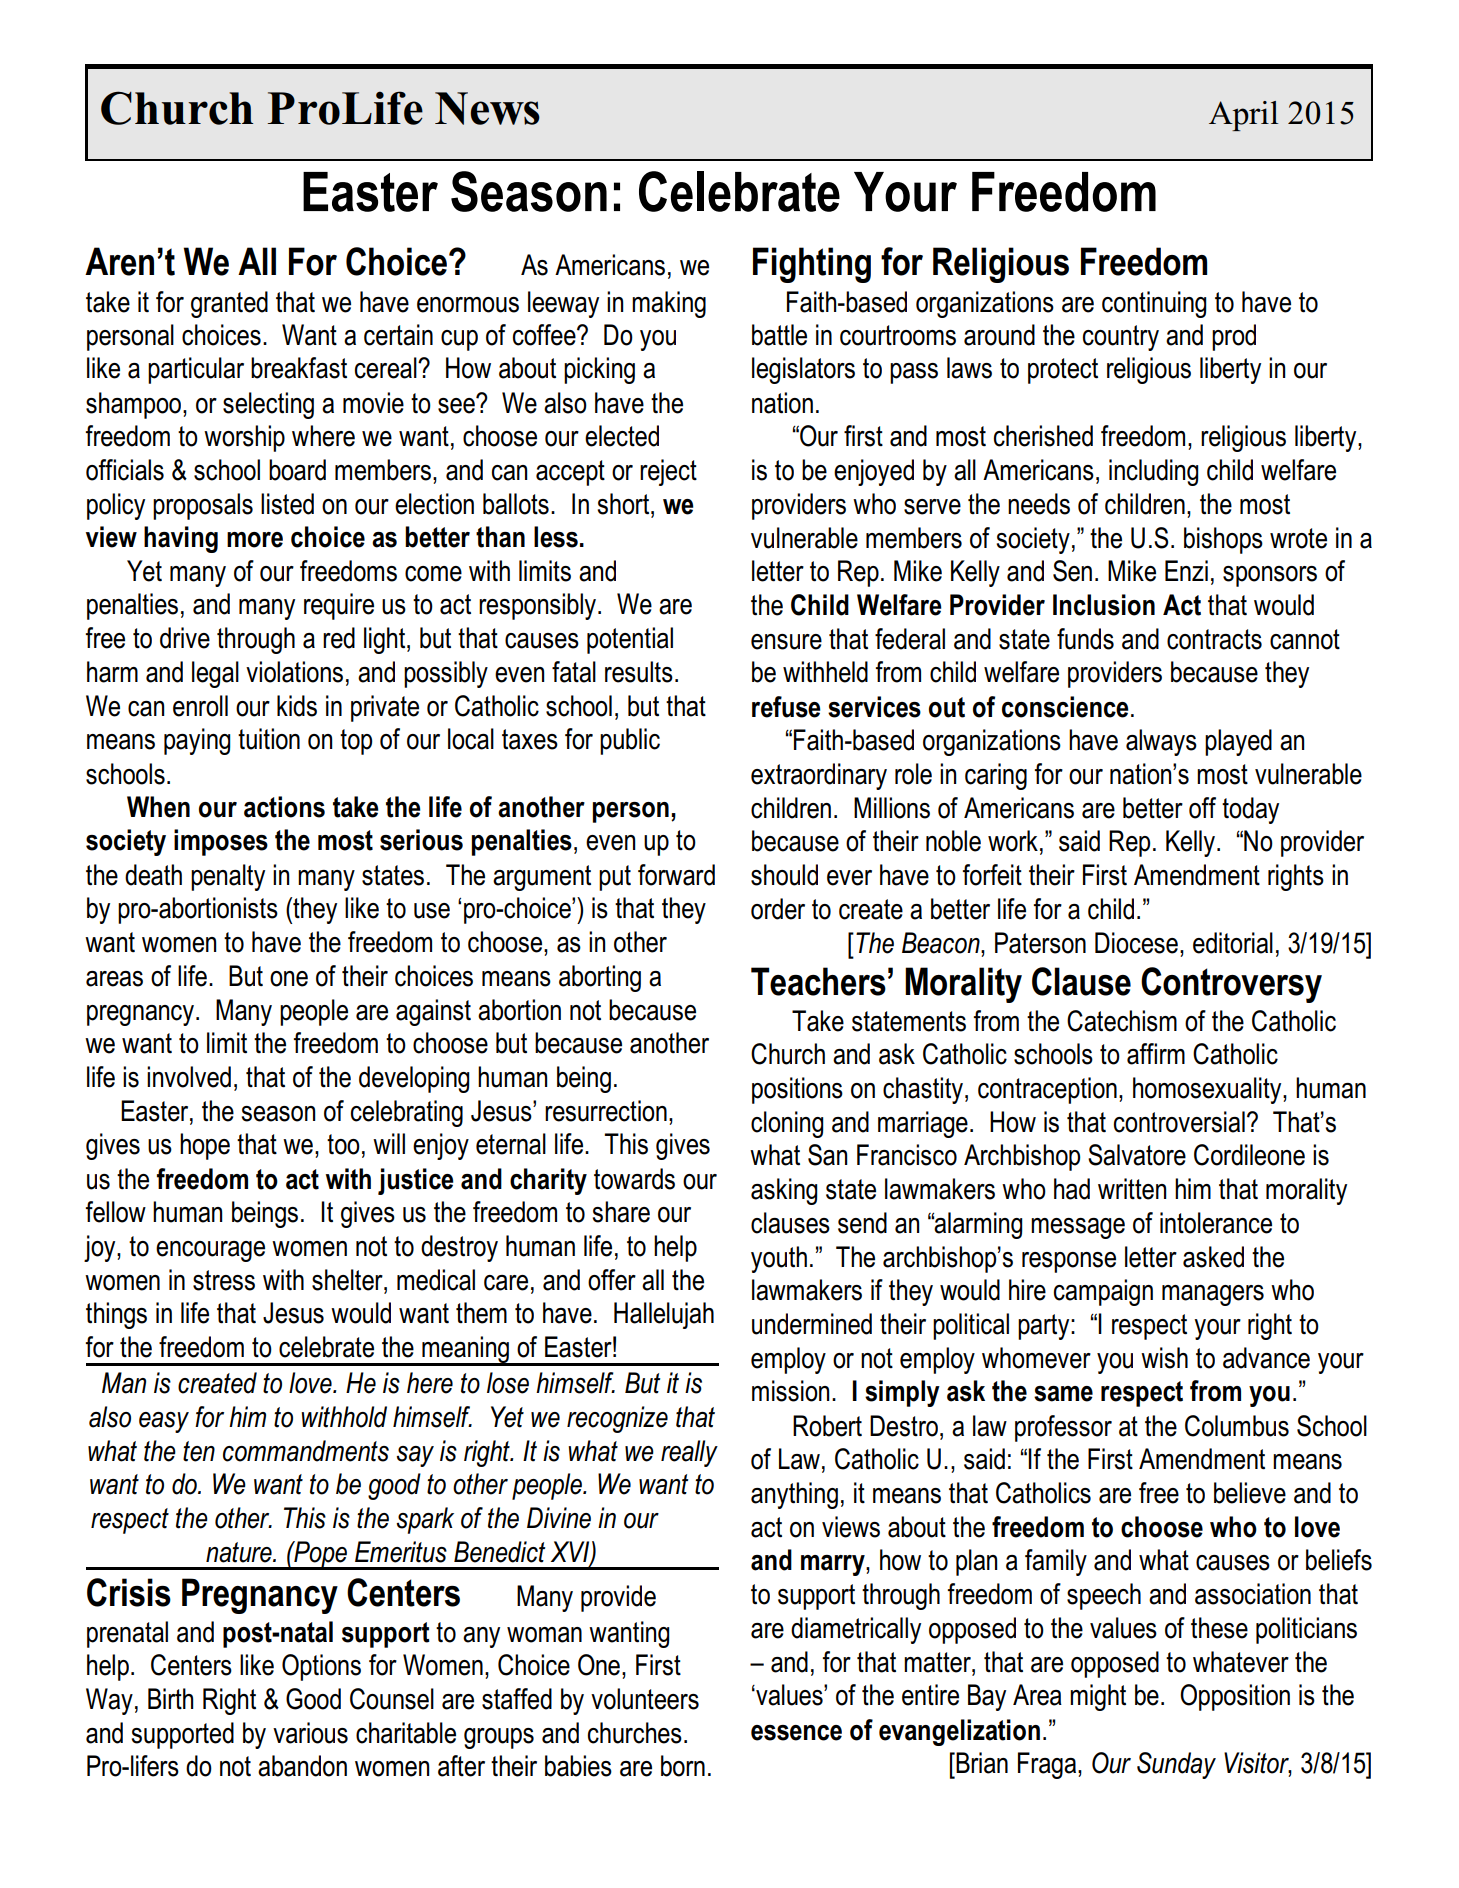 Image resolution: width=1459 pixels, height=1888 pixels. I want to click on sponsors, so click(1270, 576).
